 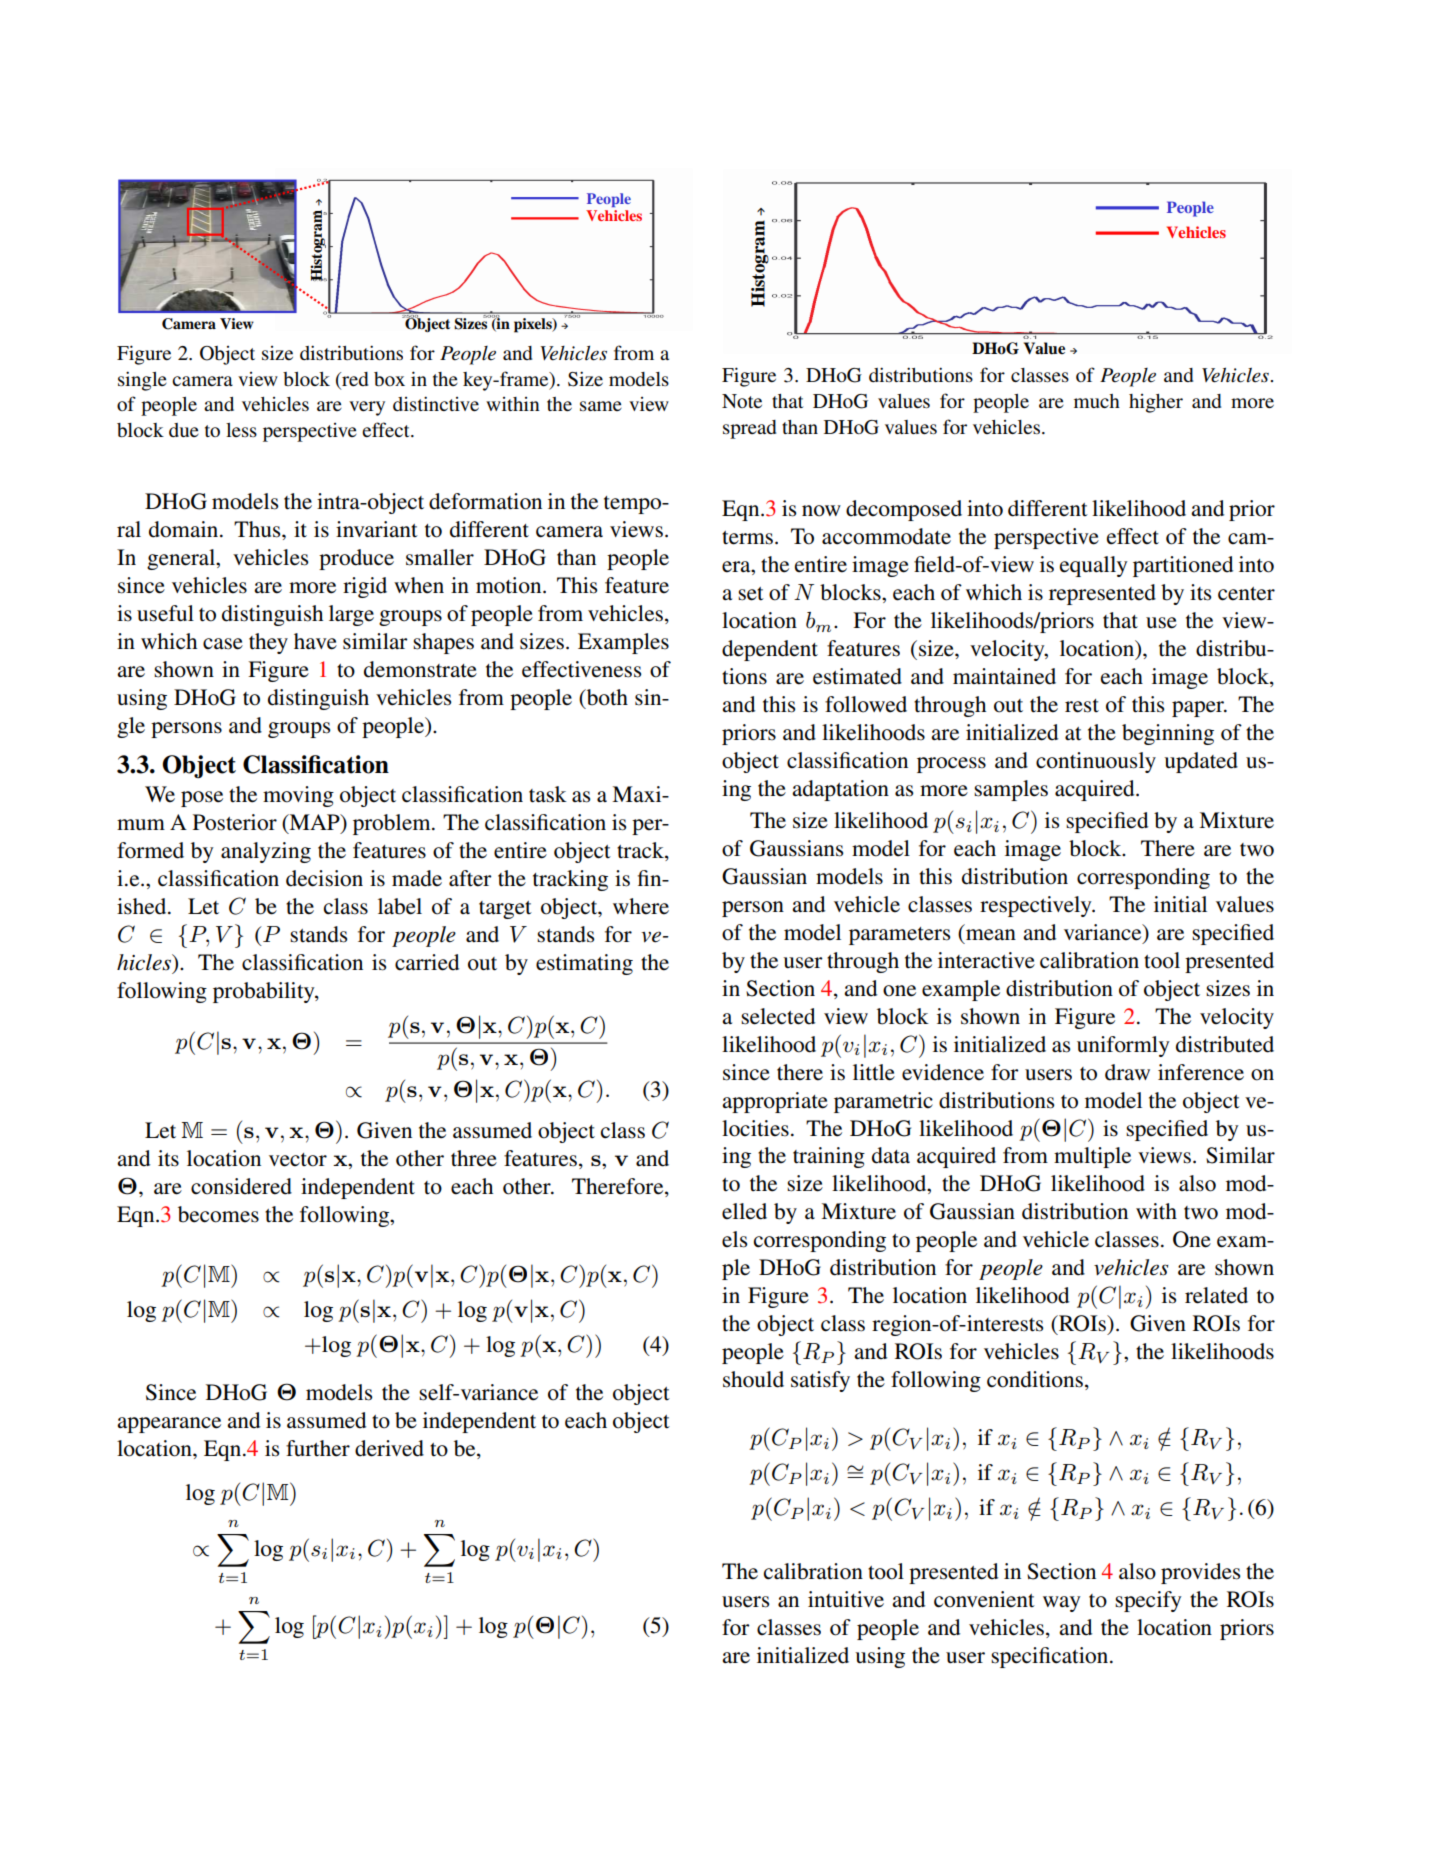 What do you see at coordinates (218, 1214) in the image?
I see `becomes` at bounding box center [218, 1214].
